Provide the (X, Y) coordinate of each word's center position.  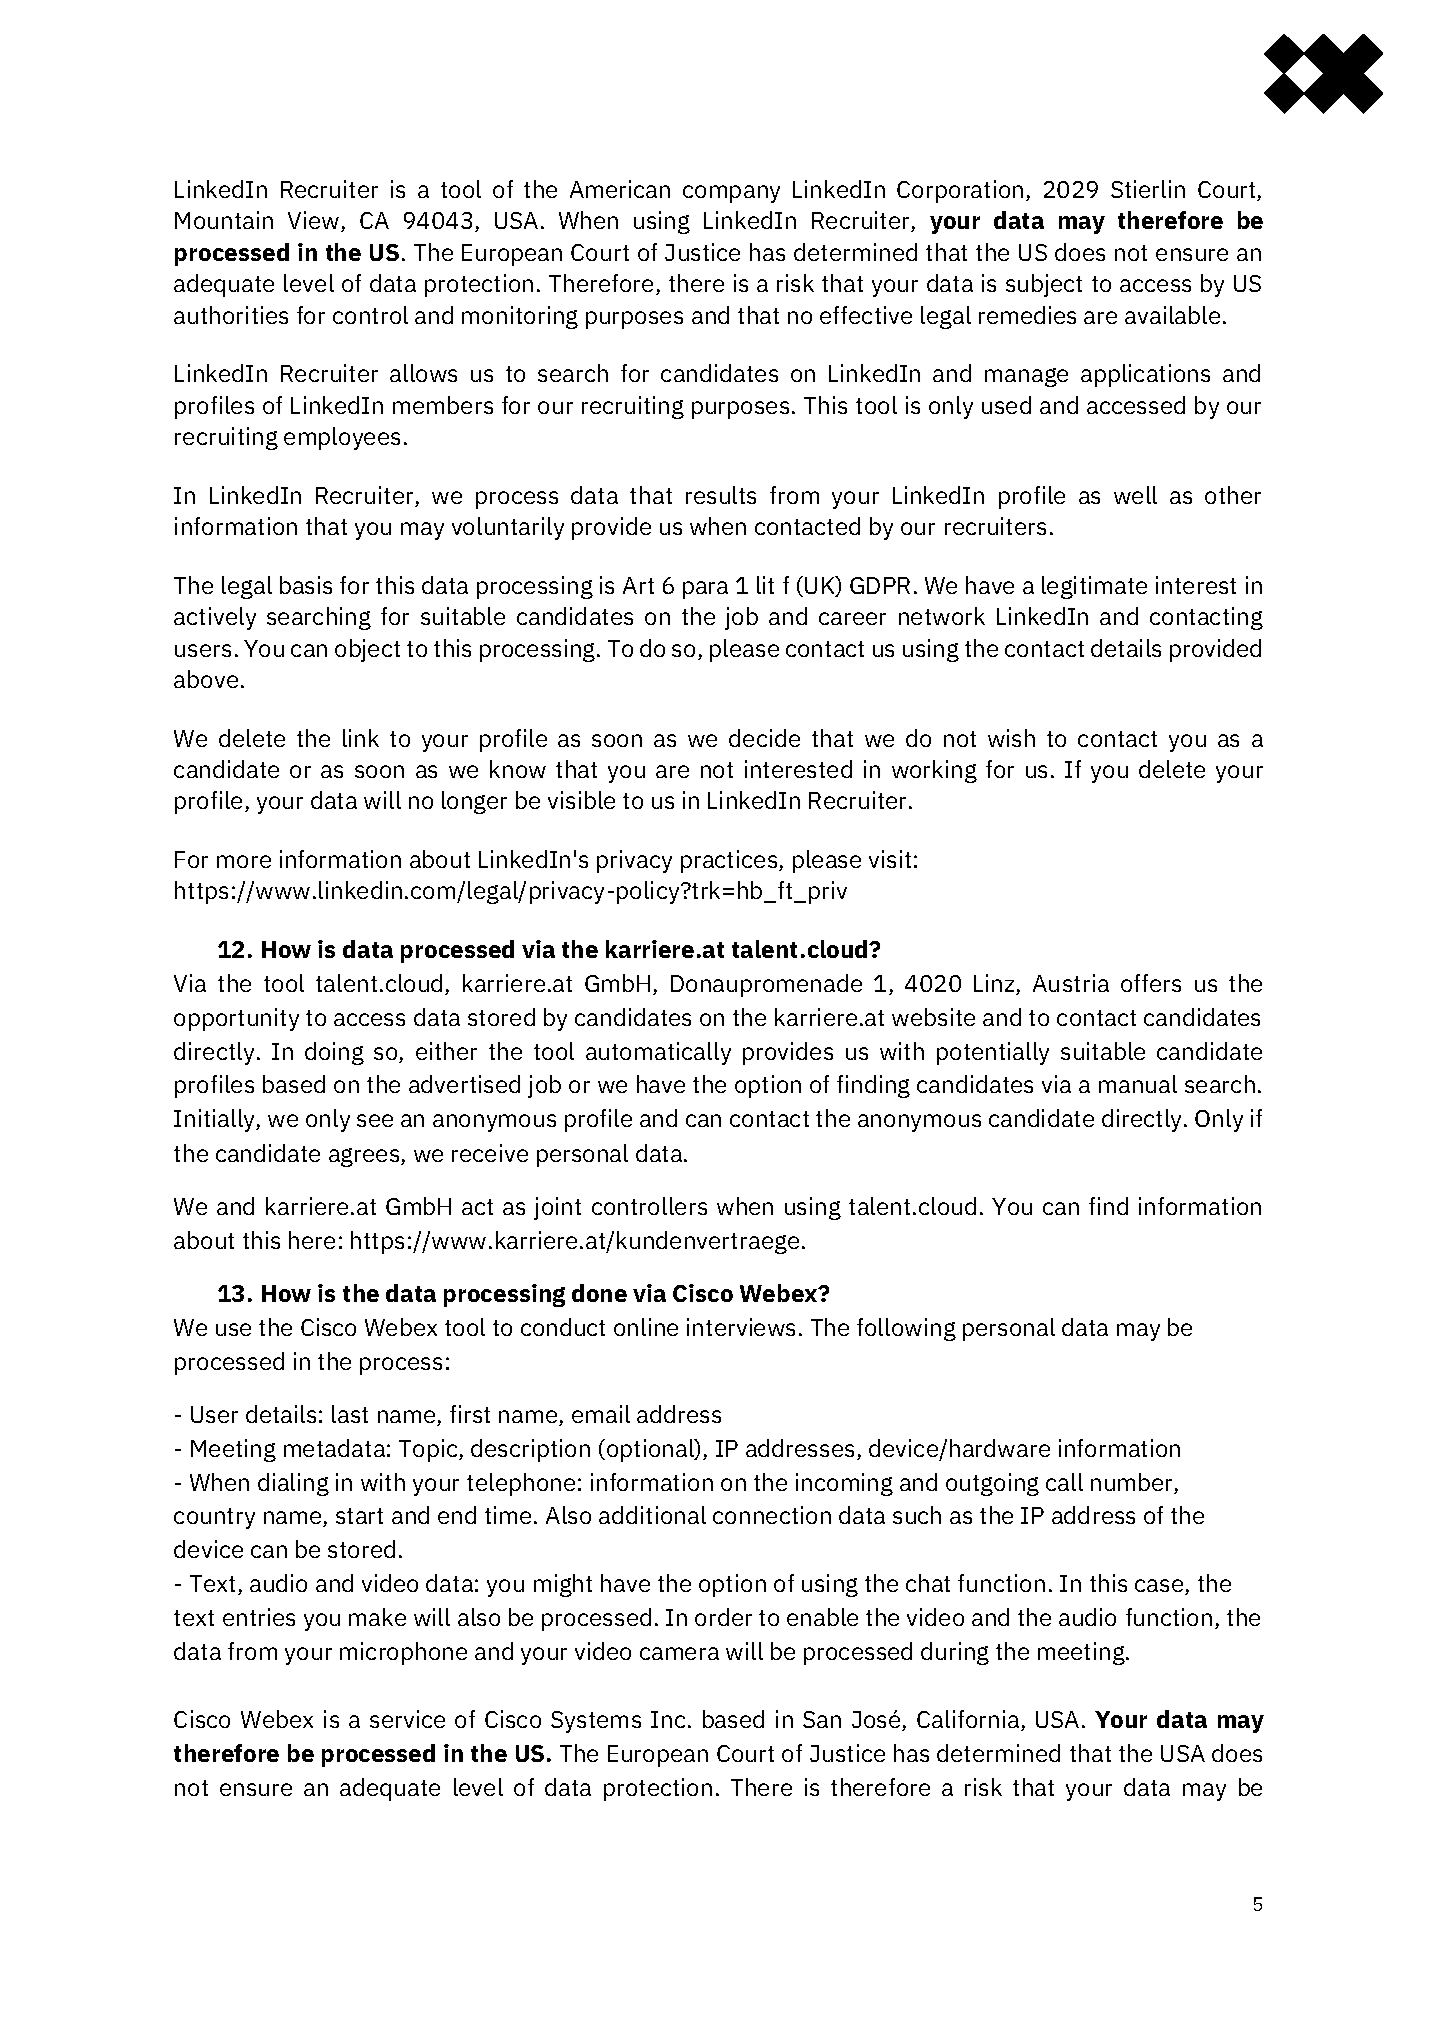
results (721, 495)
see (375, 1120)
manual (1138, 1084)
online (646, 1327)
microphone (403, 1653)
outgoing (992, 1484)
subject (1044, 285)
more (244, 861)
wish (1011, 738)
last (350, 1414)
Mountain (224, 220)
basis (306, 585)
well (1135, 495)
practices (730, 861)
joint (557, 1208)
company (731, 194)
